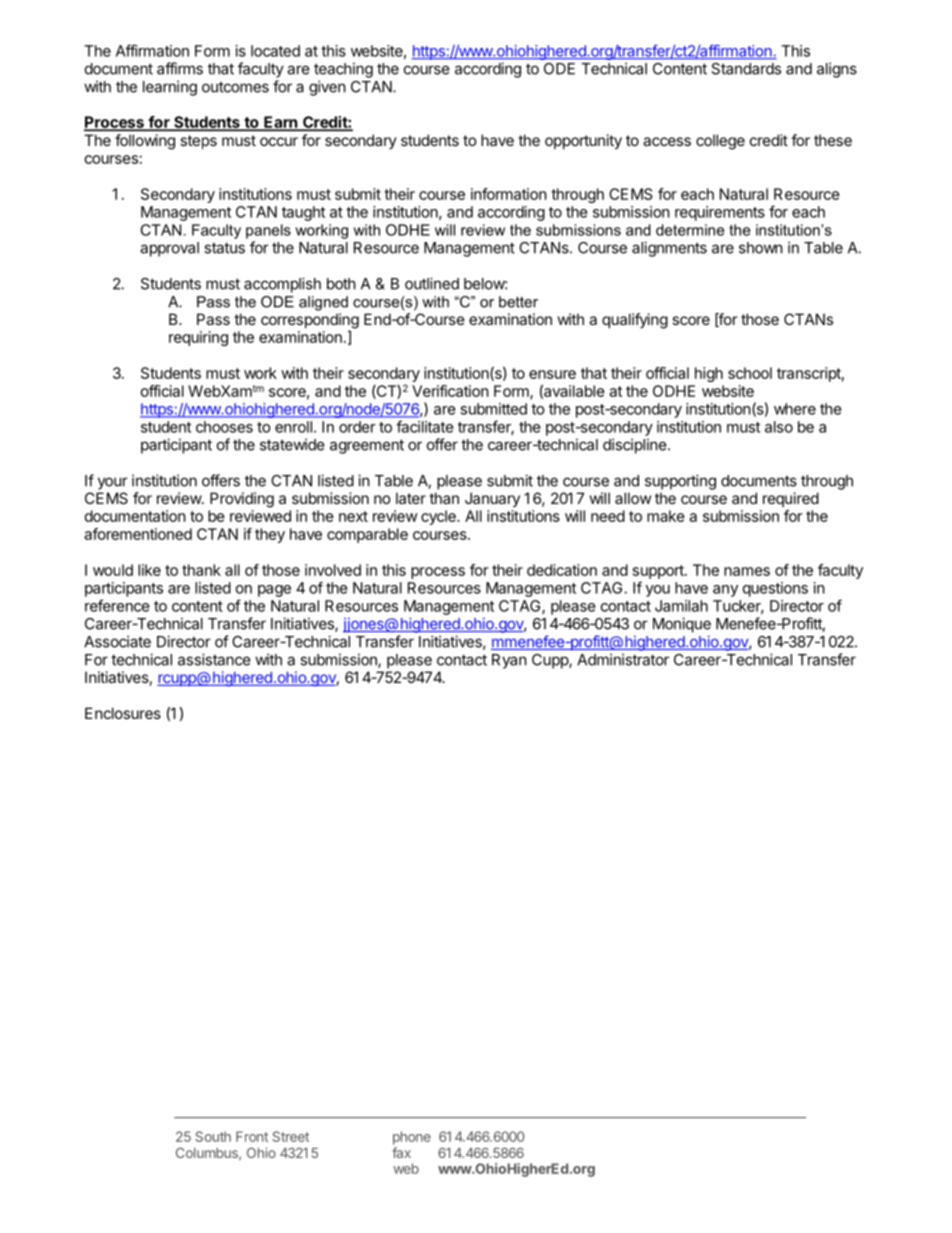  I want to click on any, so click(725, 591).
